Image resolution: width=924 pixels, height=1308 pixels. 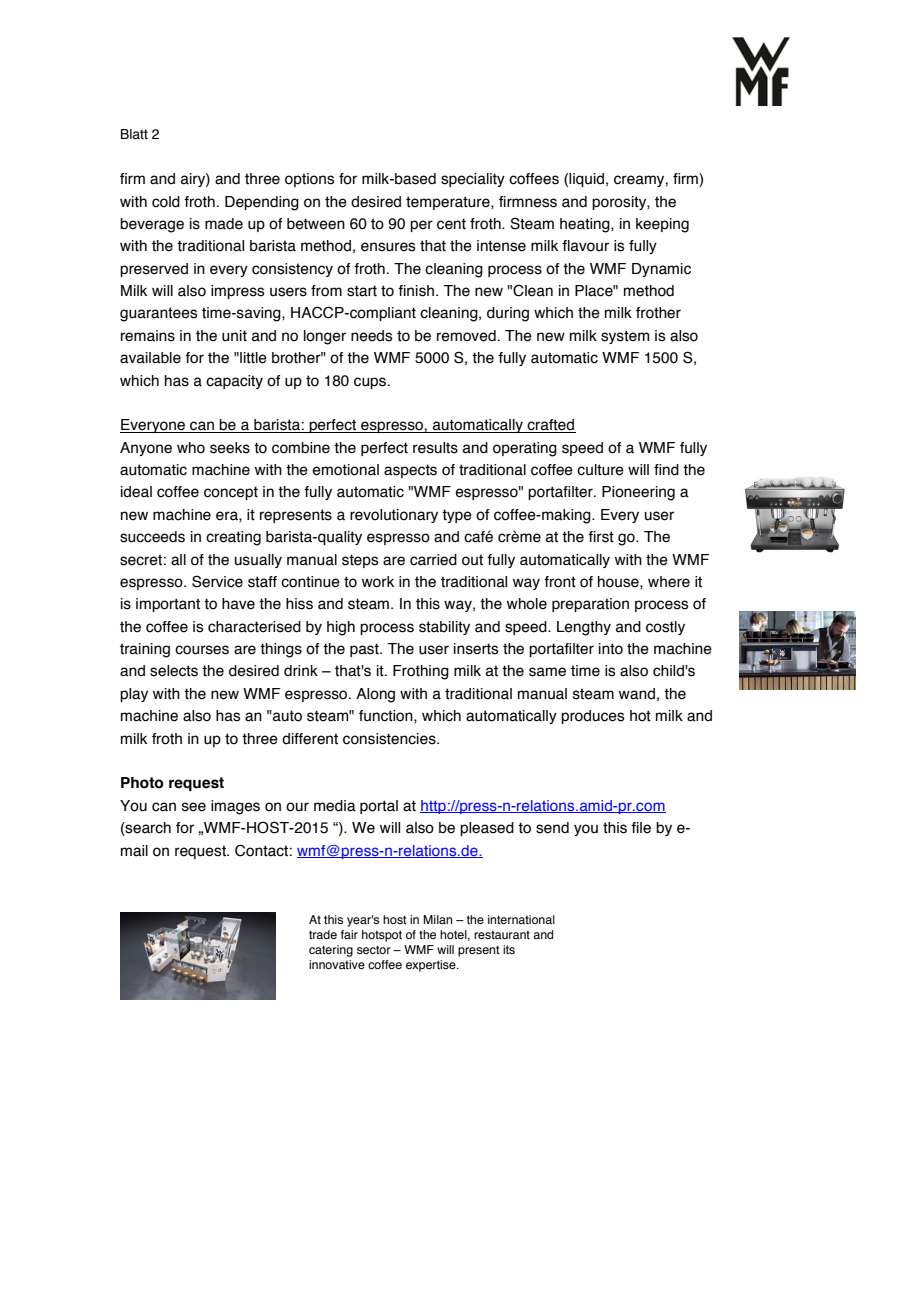 What do you see at coordinates (234, 382) in the page?
I see `capacity` at bounding box center [234, 382].
